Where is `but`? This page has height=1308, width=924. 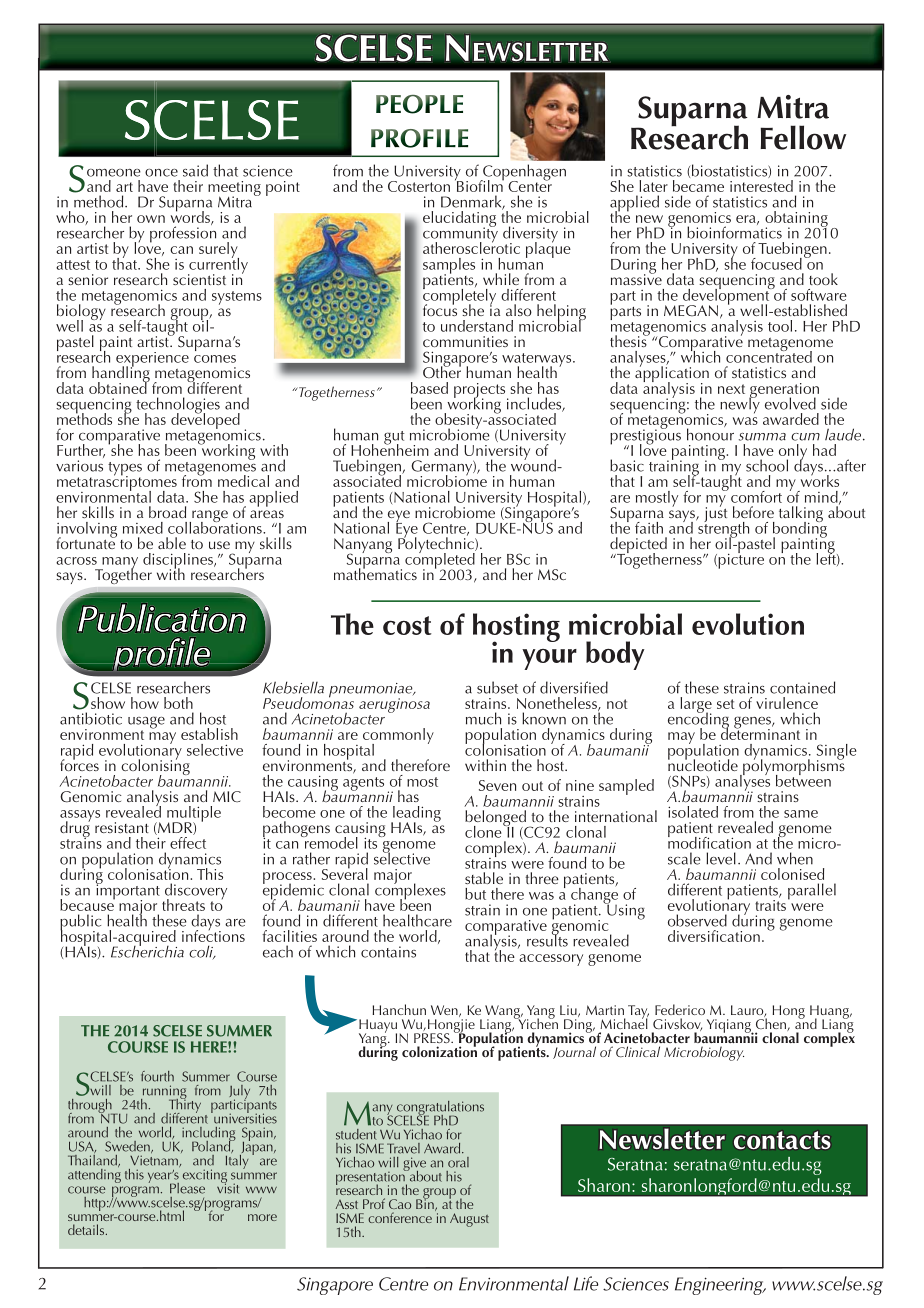
but is located at coordinates (475, 894).
